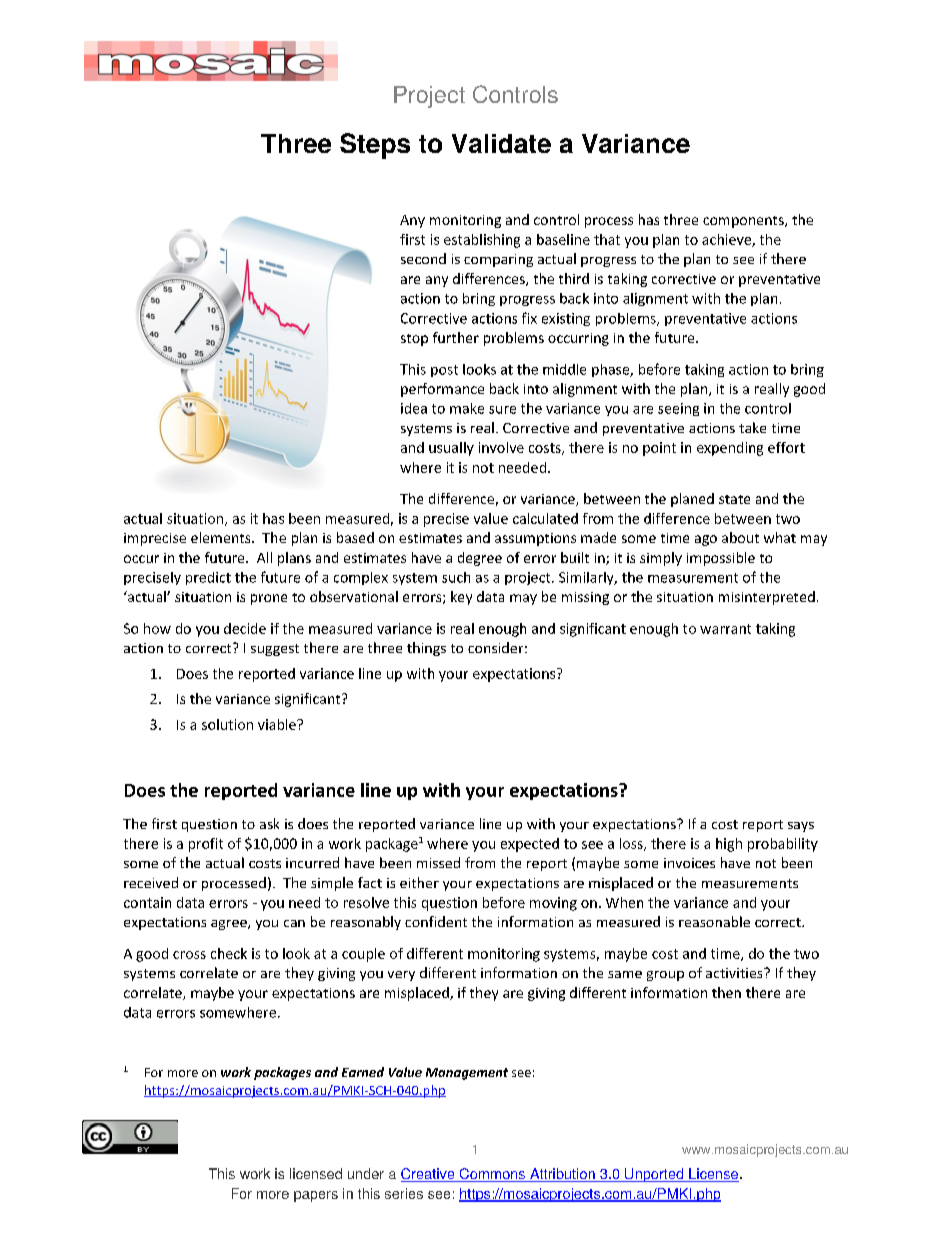 This screenshot has height=1233, width=952. Describe the element at coordinates (501, 143) in the screenshot. I see `Validate` at that location.
